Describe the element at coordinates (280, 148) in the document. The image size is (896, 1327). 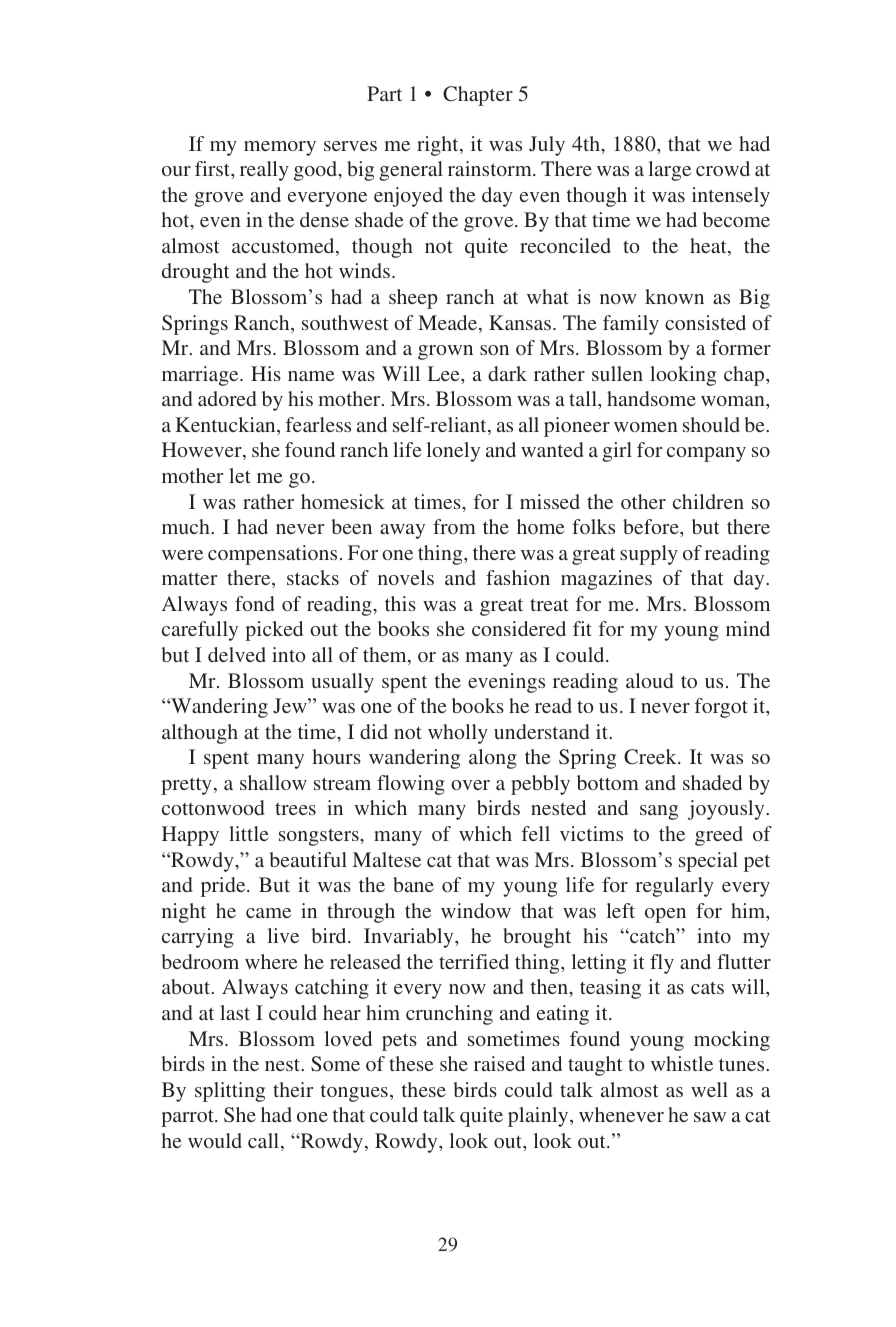
I see `memory` at that location.
